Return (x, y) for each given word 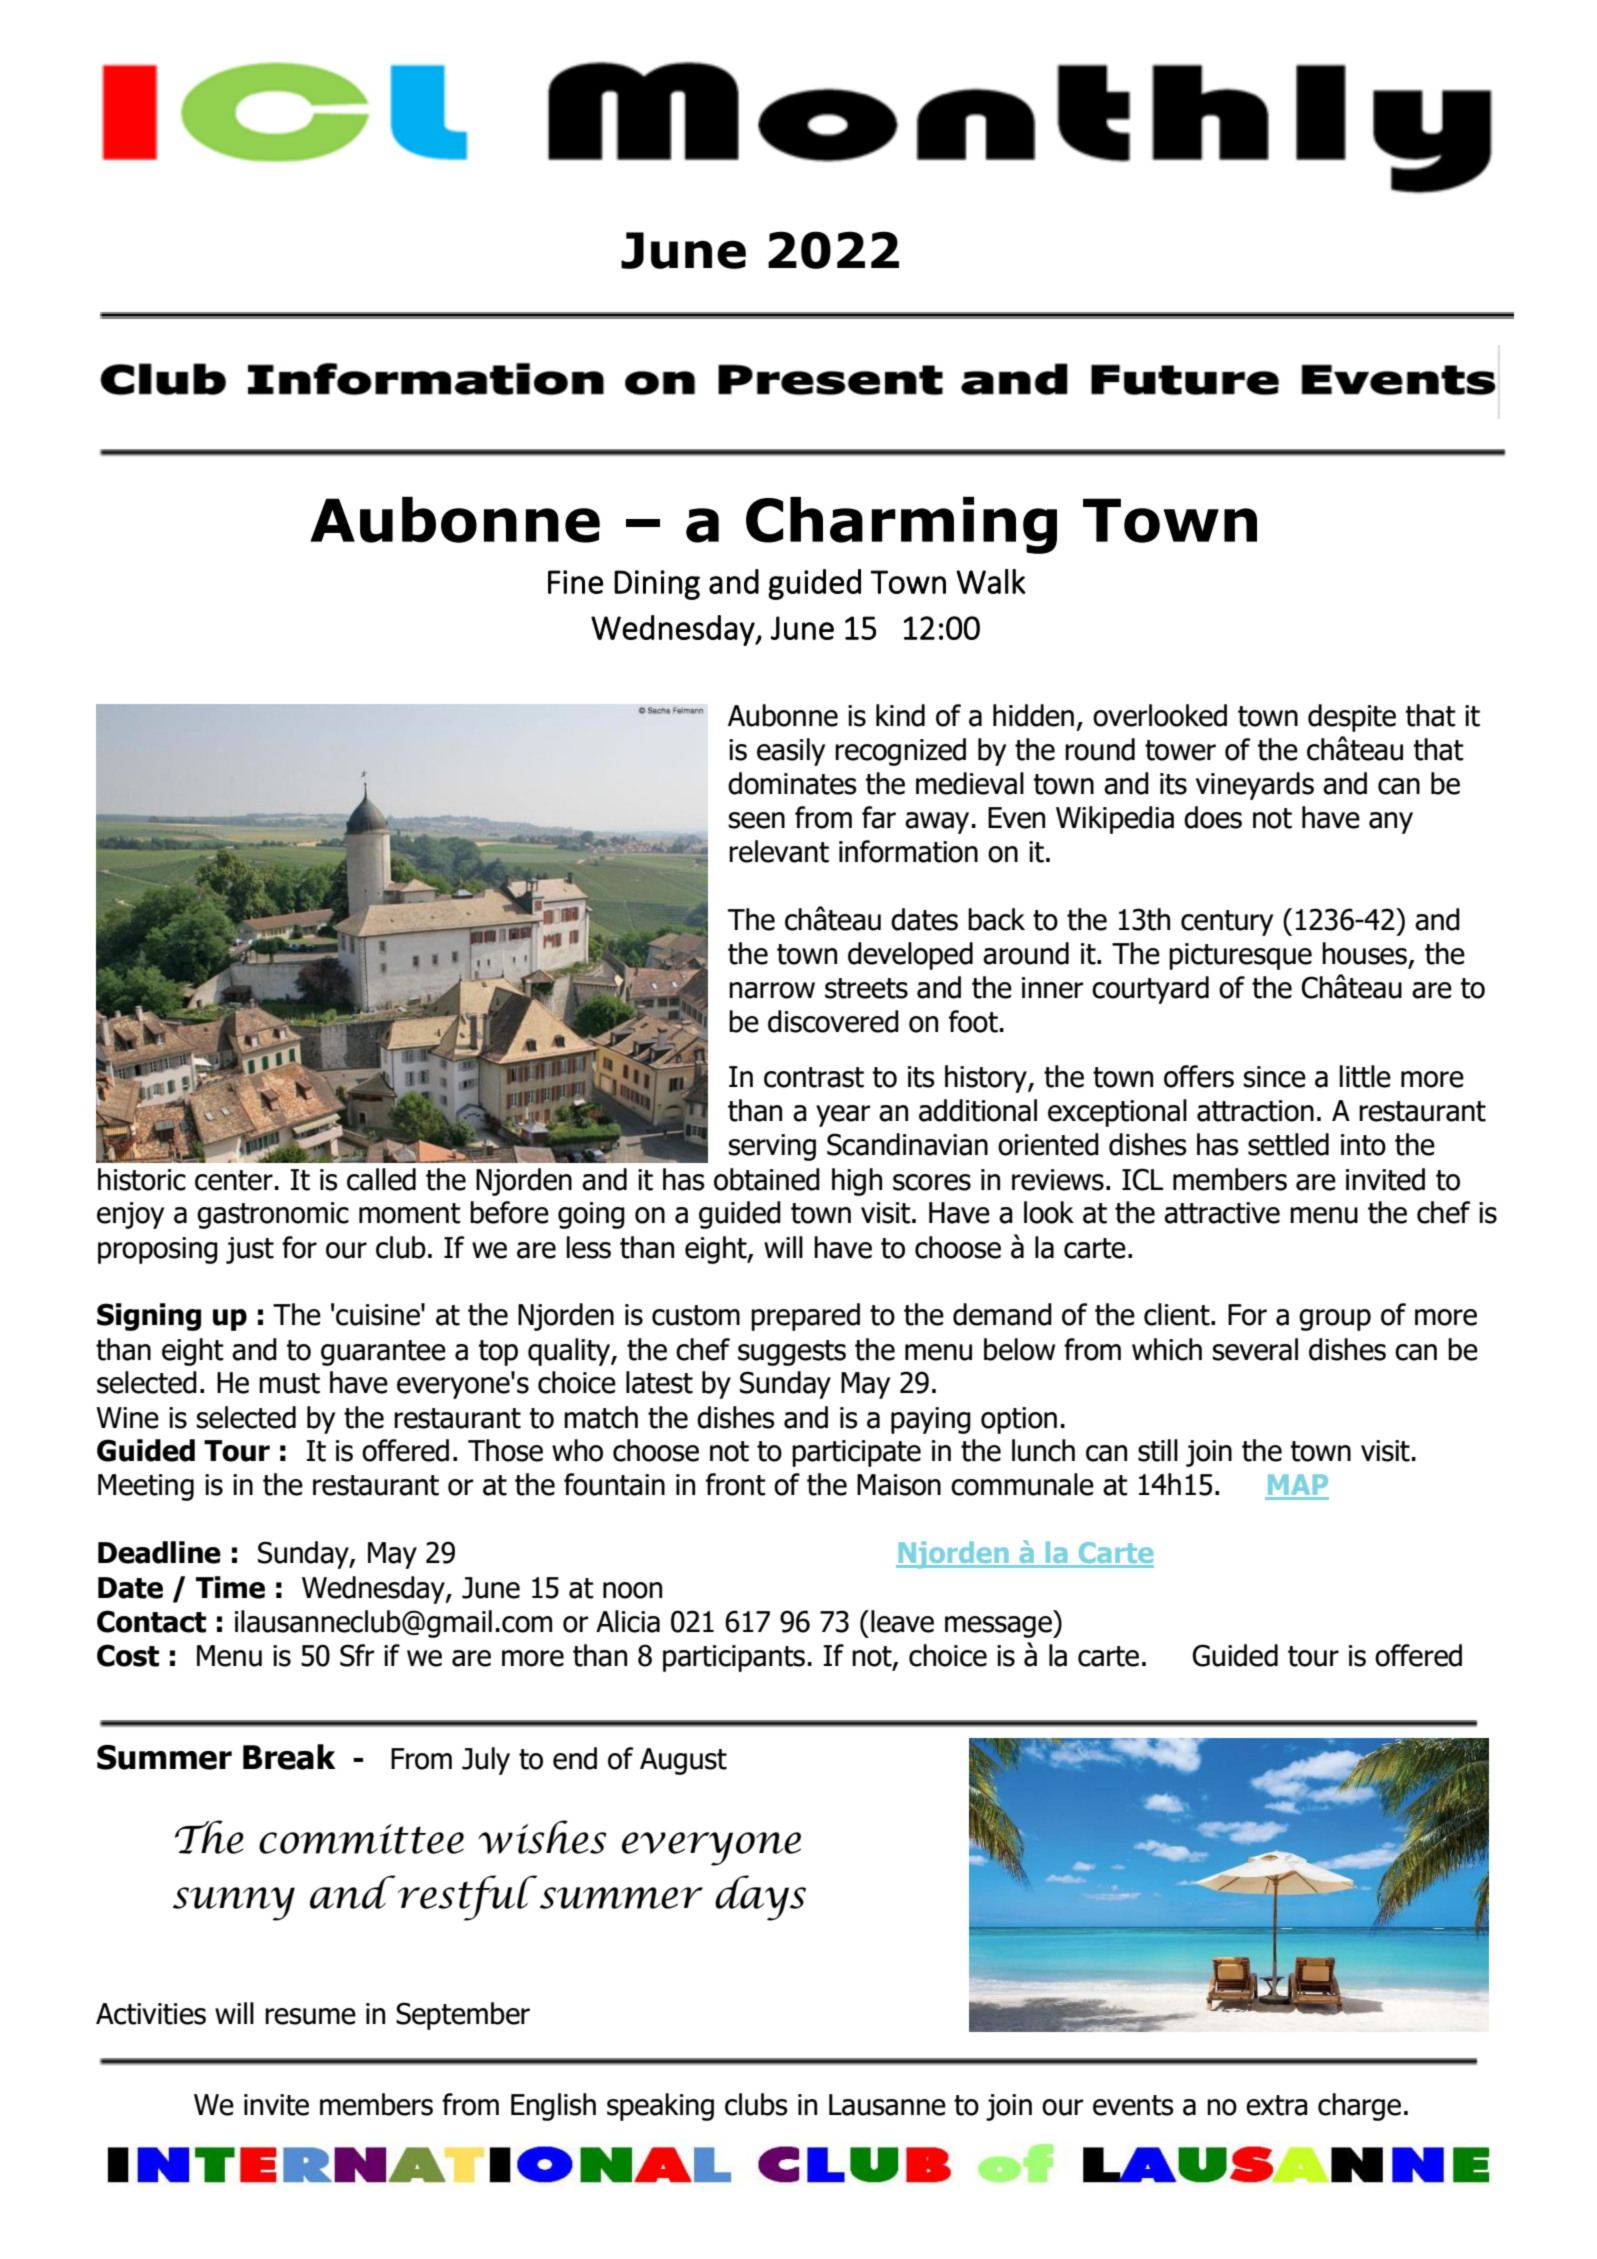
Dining (657, 585)
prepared (805, 1317)
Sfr (357, 1655)
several (1255, 1349)
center (234, 1180)
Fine (575, 582)
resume (310, 2016)
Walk (991, 581)
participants (734, 1658)
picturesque (1240, 956)
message (999, 1627)
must (289, 1383)
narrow (772, 990)
